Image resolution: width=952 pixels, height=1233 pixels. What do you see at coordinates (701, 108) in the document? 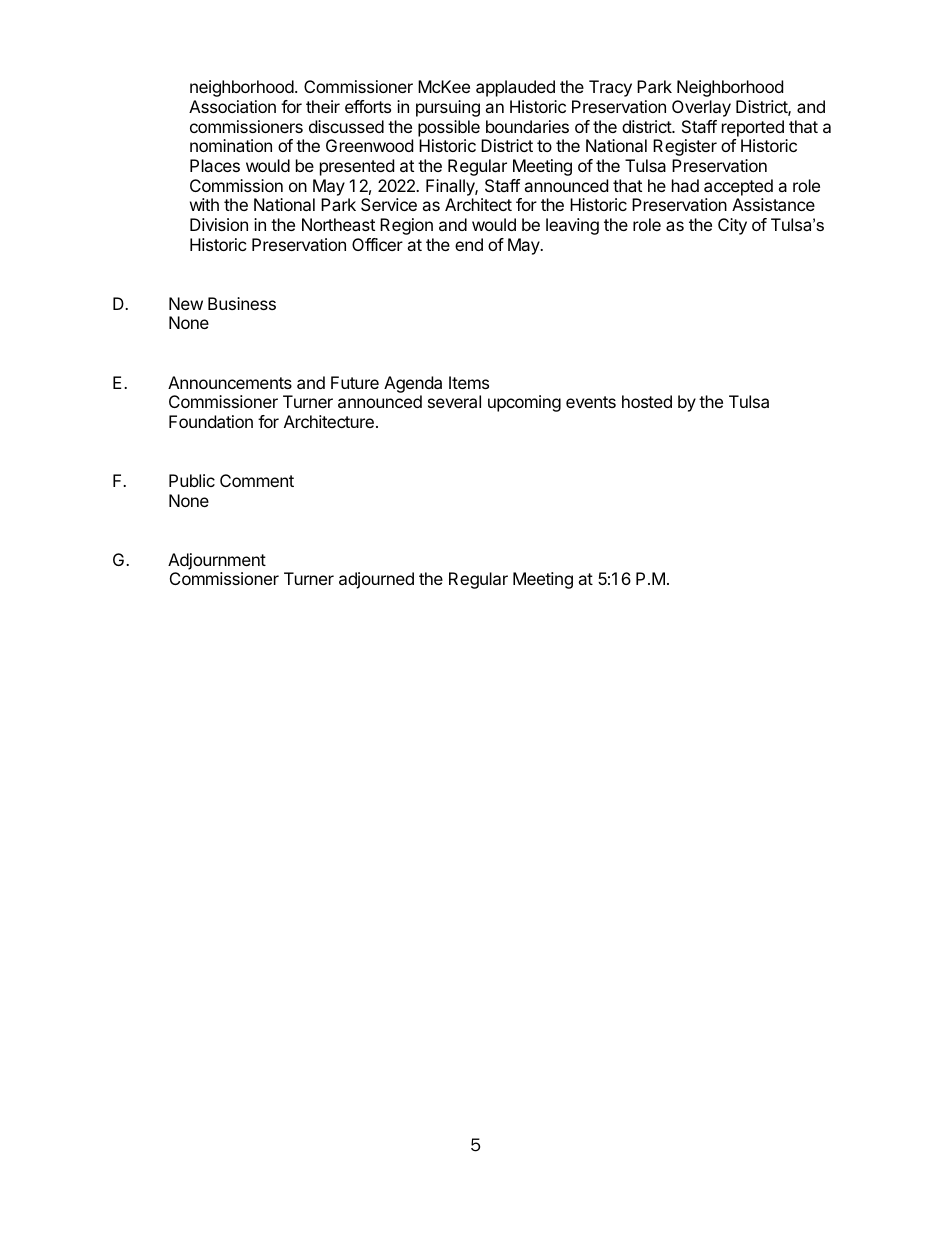
I see `Overlay` at bounding box center [701, 108].
